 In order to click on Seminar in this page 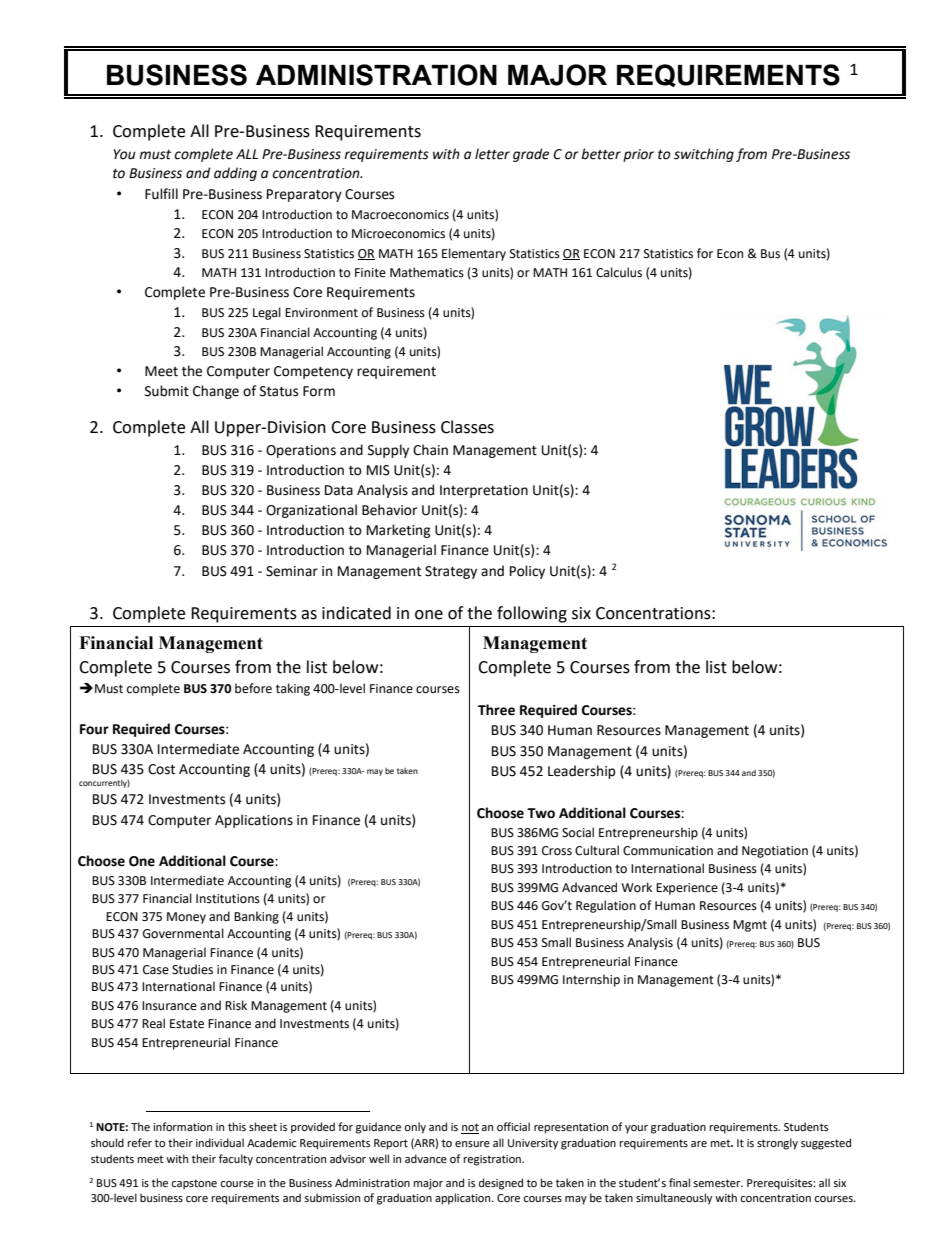, I will do `click(292, 571)`.
